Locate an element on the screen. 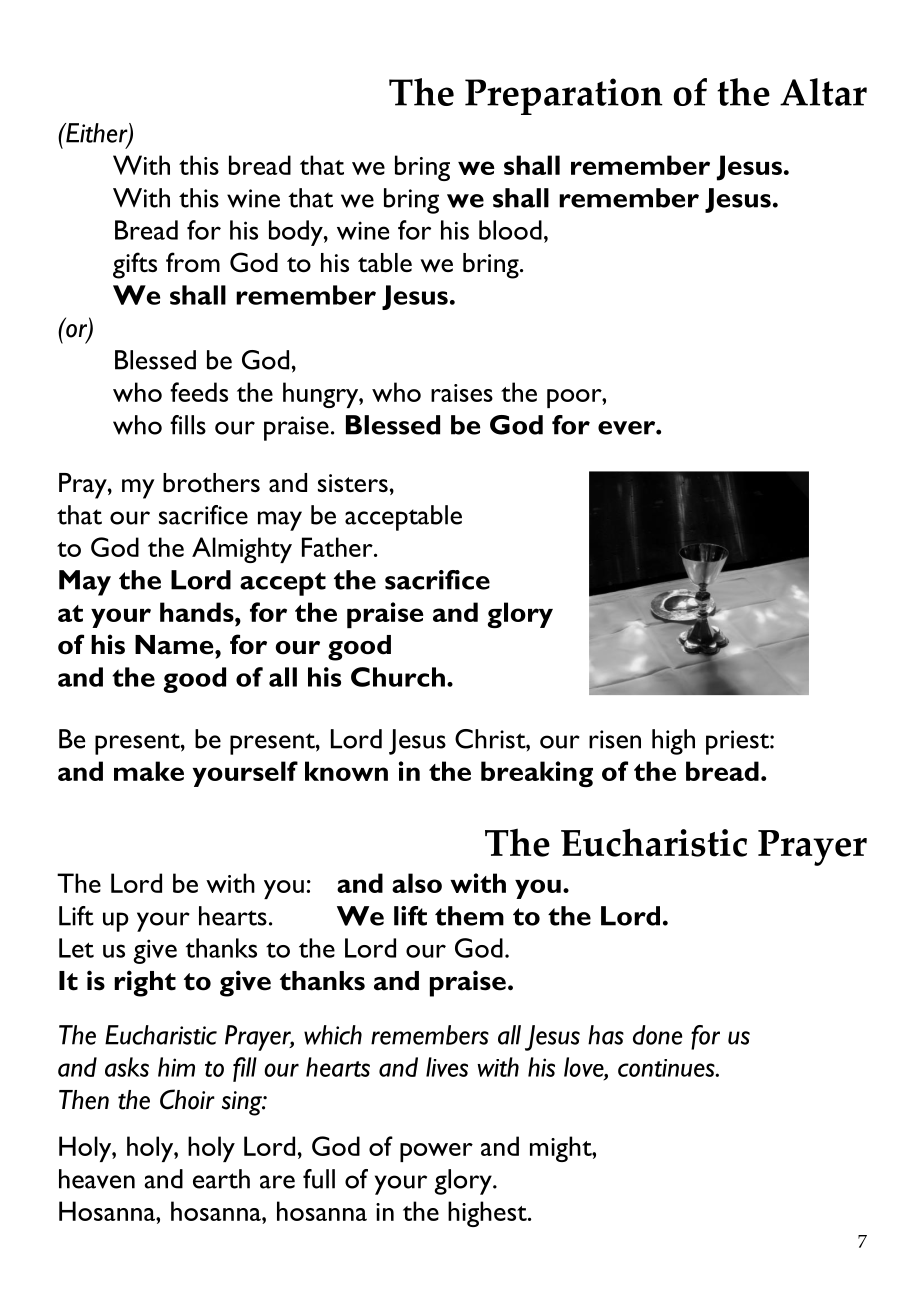 The height and width of the screenshot is (1308, 924). Church is located at coordinates (398, 677).
